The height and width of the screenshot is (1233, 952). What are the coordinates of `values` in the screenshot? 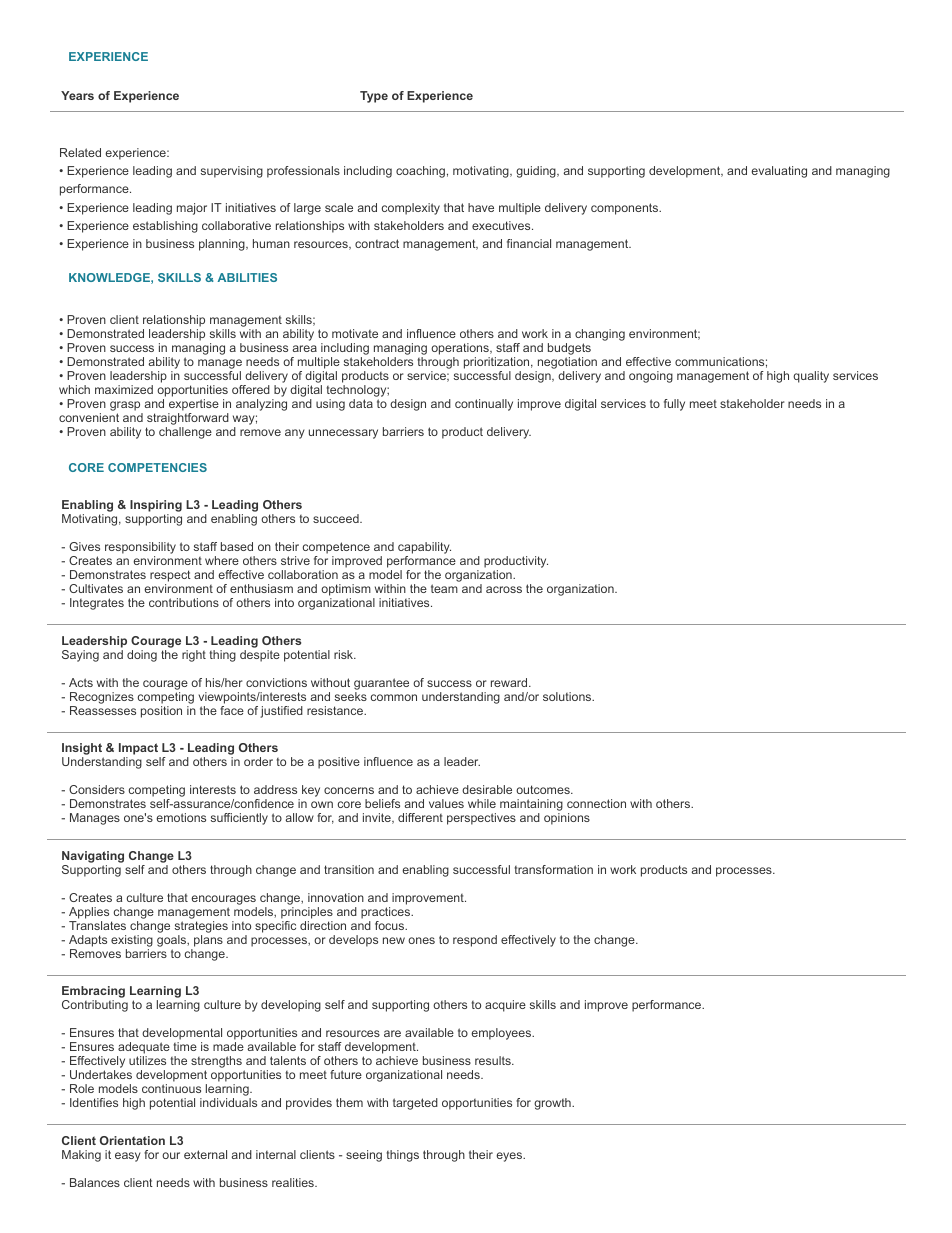 It's located at (446, 803).
